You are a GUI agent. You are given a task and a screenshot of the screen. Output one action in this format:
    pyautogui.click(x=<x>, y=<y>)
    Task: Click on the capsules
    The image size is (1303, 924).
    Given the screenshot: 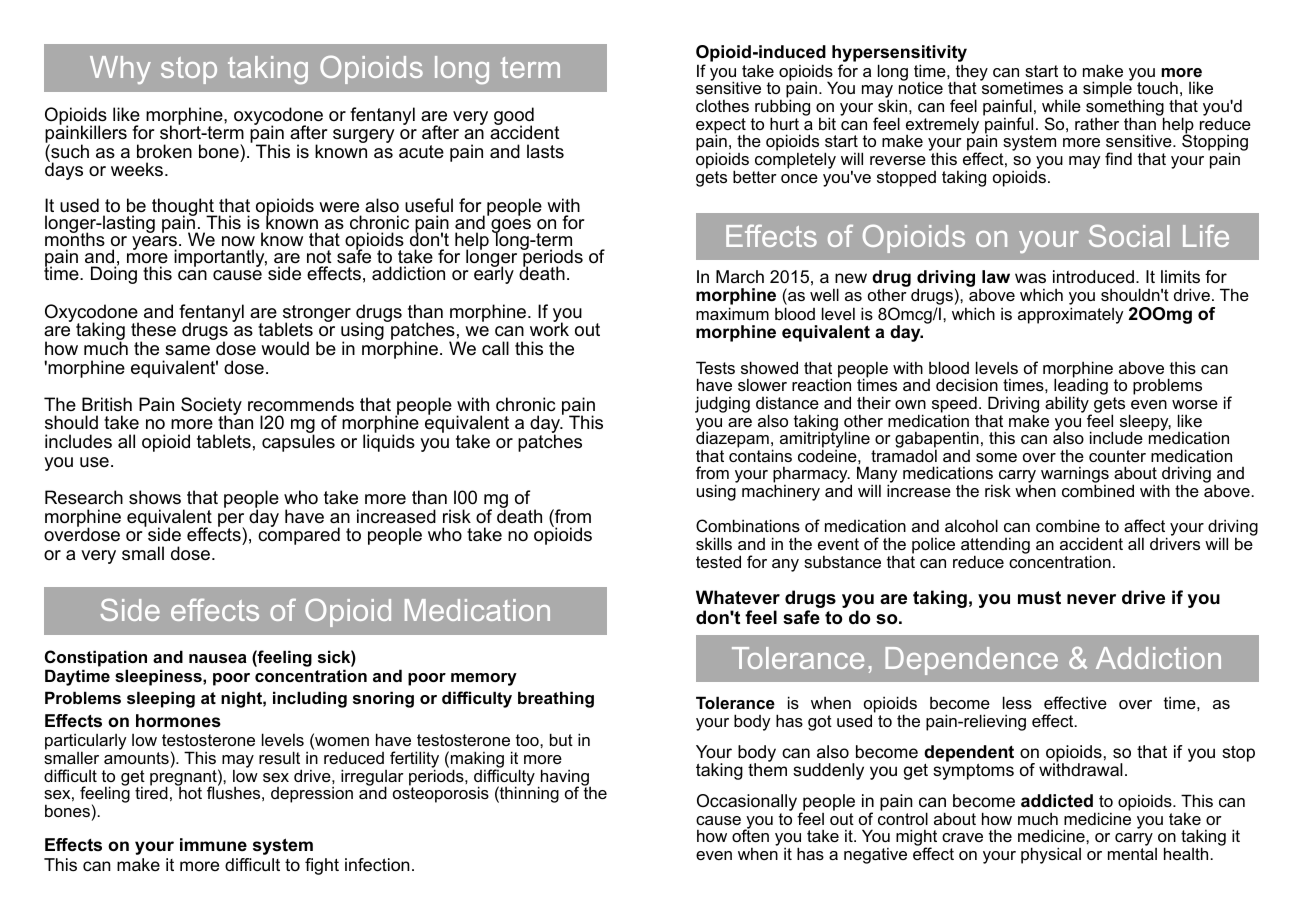 What is the action you would take?
    pyautogui.click(x=298, y=443)
